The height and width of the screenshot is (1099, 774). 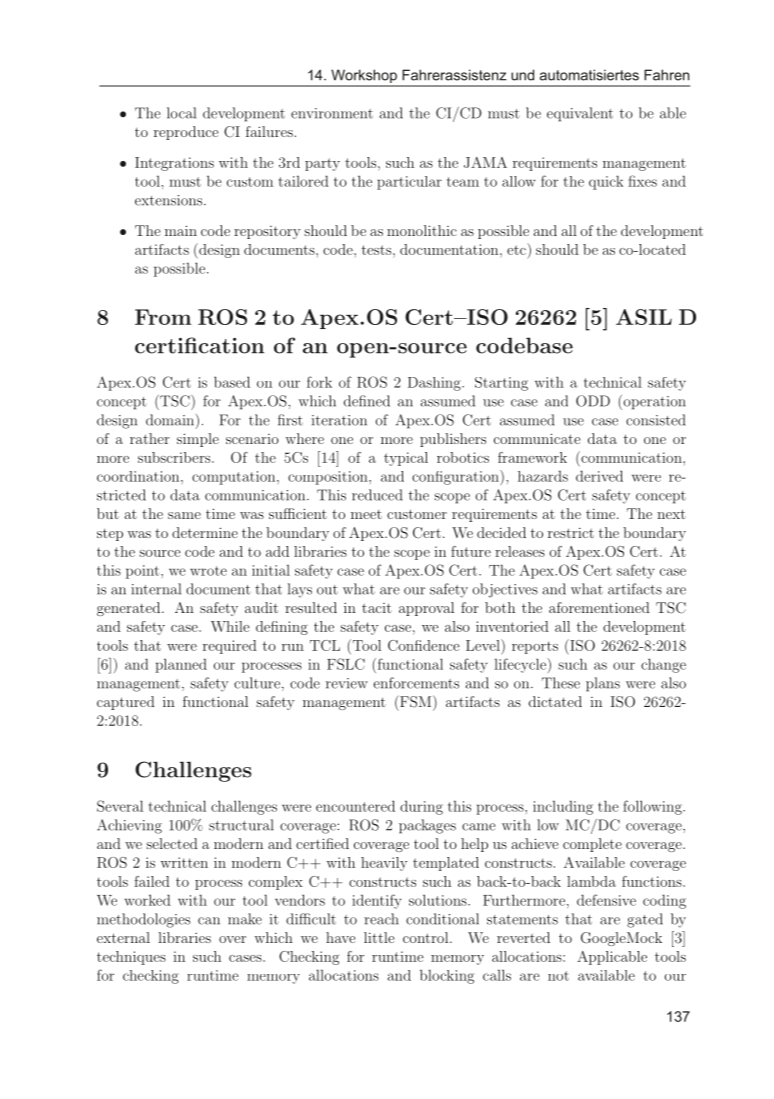 I want to click on enforcements, so click(x=416, y=683).
